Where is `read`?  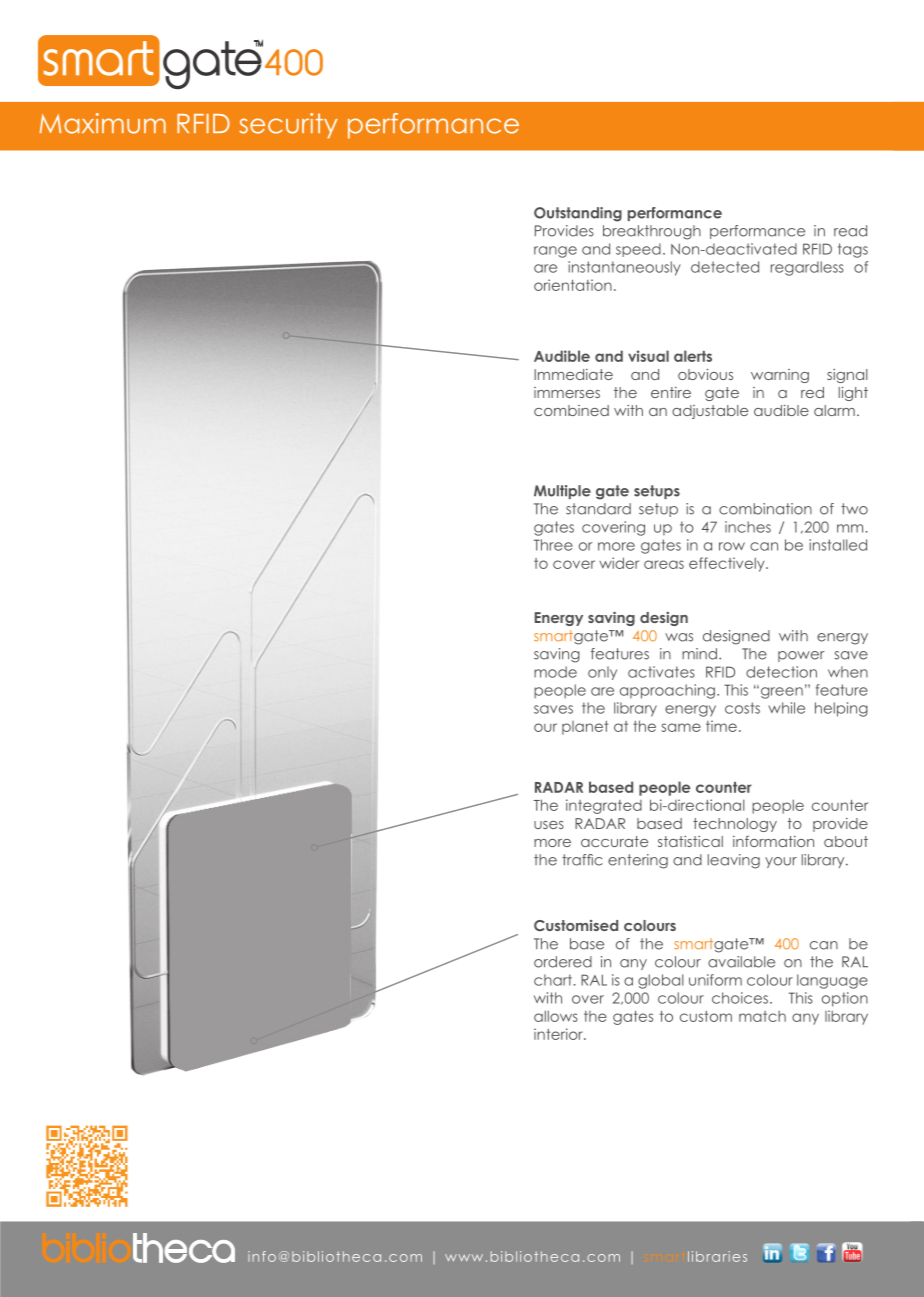
read is located at coordinates (850, 231).
